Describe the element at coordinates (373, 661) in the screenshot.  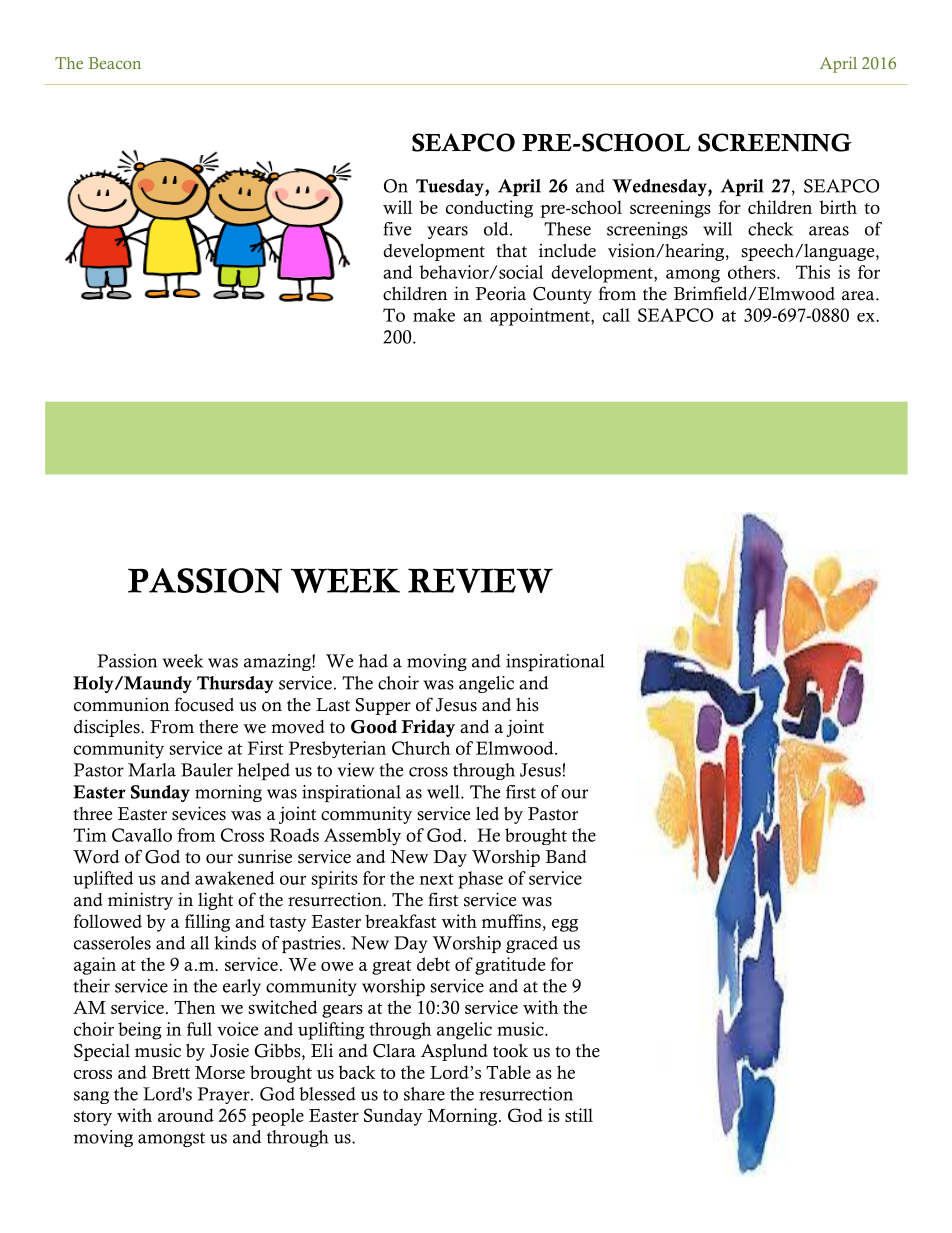
I see `had` at that location.
